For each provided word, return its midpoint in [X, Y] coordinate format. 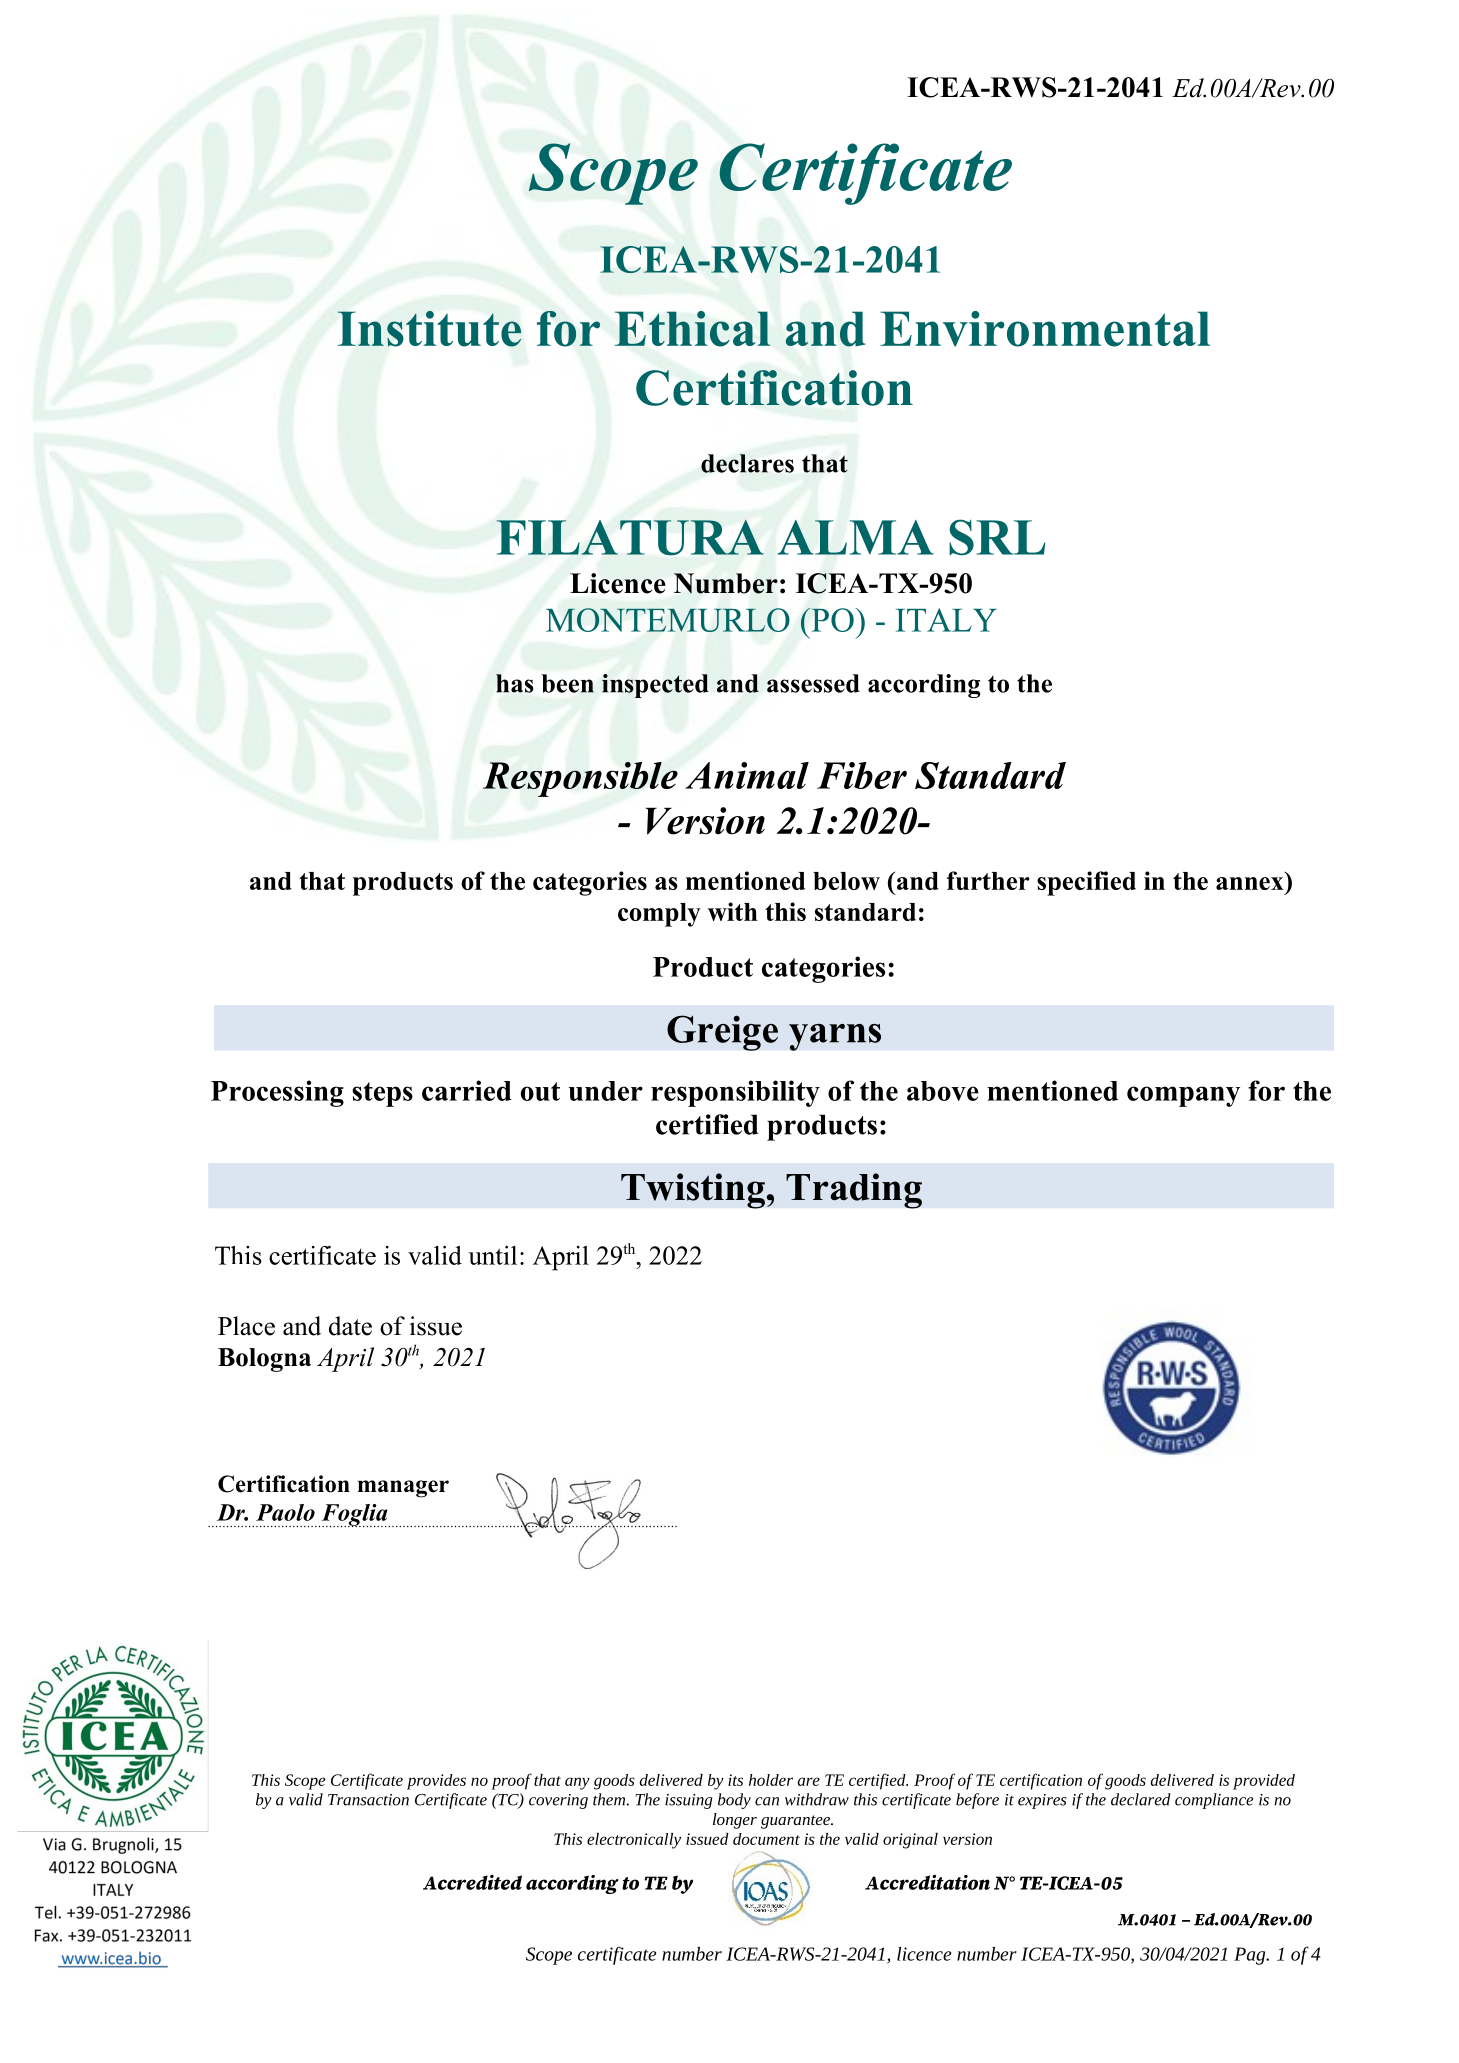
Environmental [1045, 329]
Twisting [694, 1191]
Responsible [580, 779]
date [350, 1326]
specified [1086, 883]
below [846, 881]
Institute [429, 329]
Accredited [472, 1882]
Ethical [692, 329]
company [1183, 1096]
